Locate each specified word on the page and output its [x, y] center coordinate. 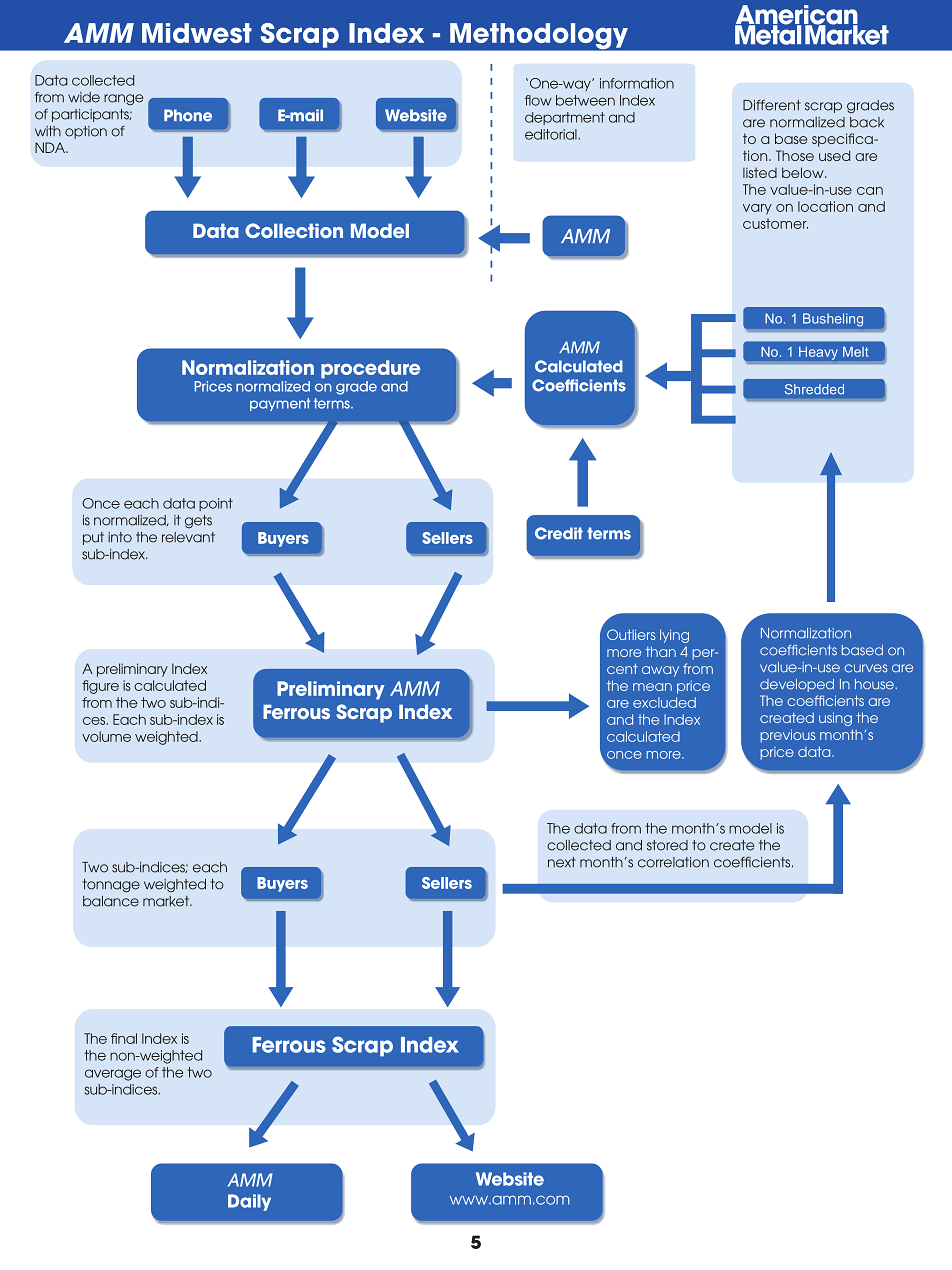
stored [667, 845]
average [113, 1075]
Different [772, 105]
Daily [249, 1202]
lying [674, 636]
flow [538, 100]
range [123, 100]
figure [100, 687]
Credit [559, 533]
